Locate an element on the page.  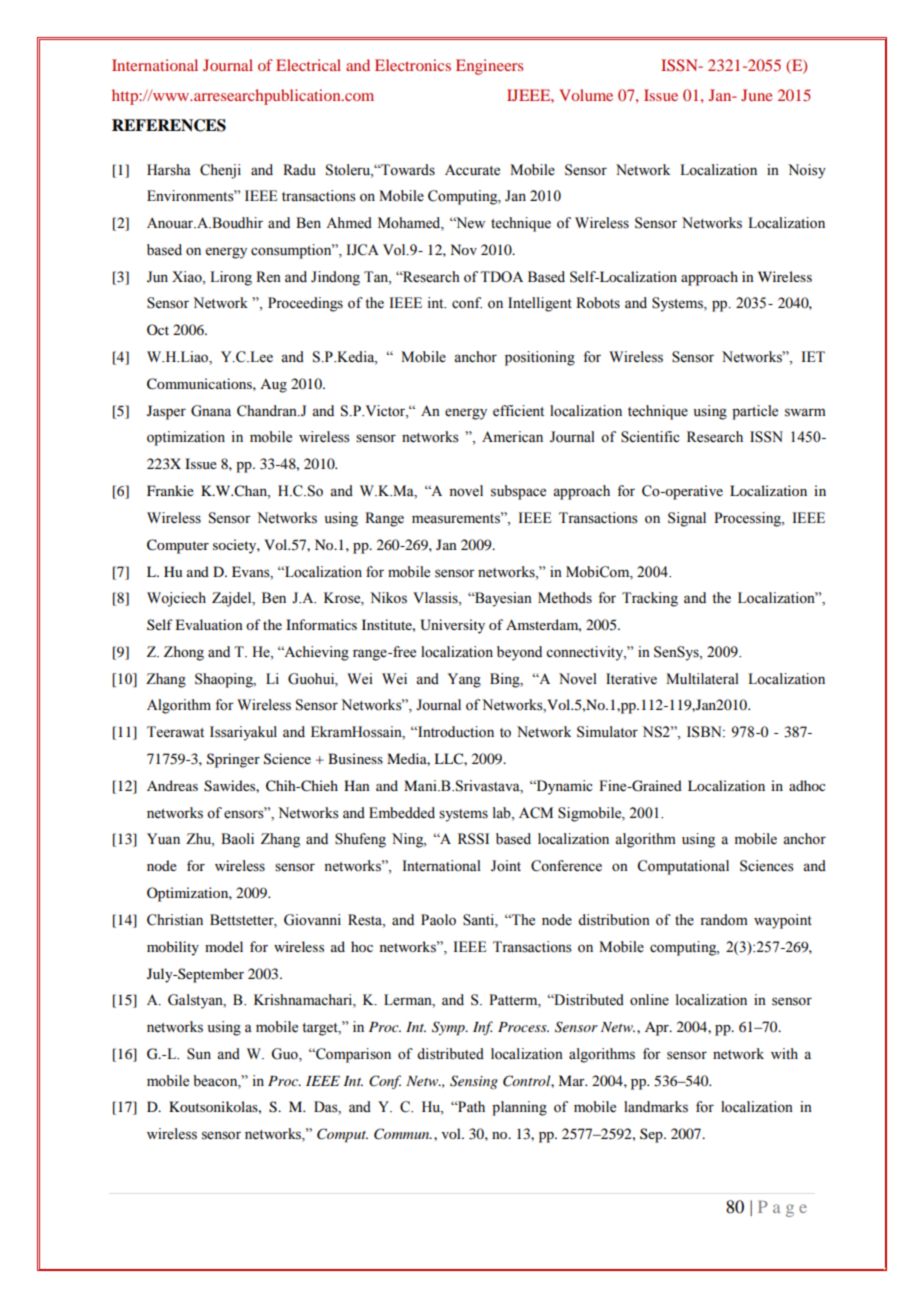
Sun is located at coordinates (199, 1054).
